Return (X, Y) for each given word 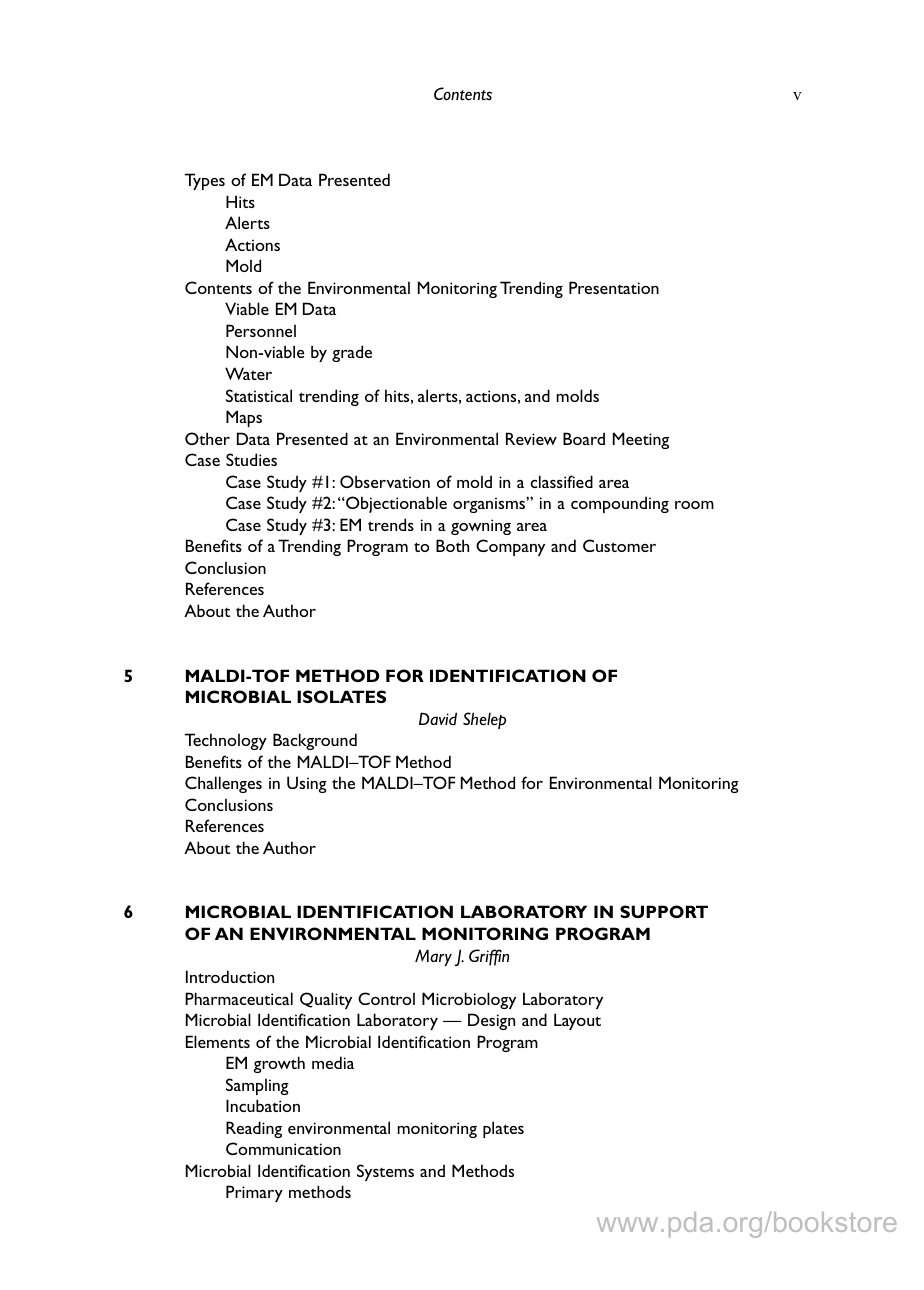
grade (352, 353)
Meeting (641, 440)
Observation (385, 481)
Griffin (489, 957)
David (438, 719)
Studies (251, 459)
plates (503, 1129)
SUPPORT (664, 911)
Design (491, 1021)
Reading (254, 1129)
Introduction (230, 976)
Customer (619, 545)
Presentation (614, 287)
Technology (226, 741)
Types (205, 181)
